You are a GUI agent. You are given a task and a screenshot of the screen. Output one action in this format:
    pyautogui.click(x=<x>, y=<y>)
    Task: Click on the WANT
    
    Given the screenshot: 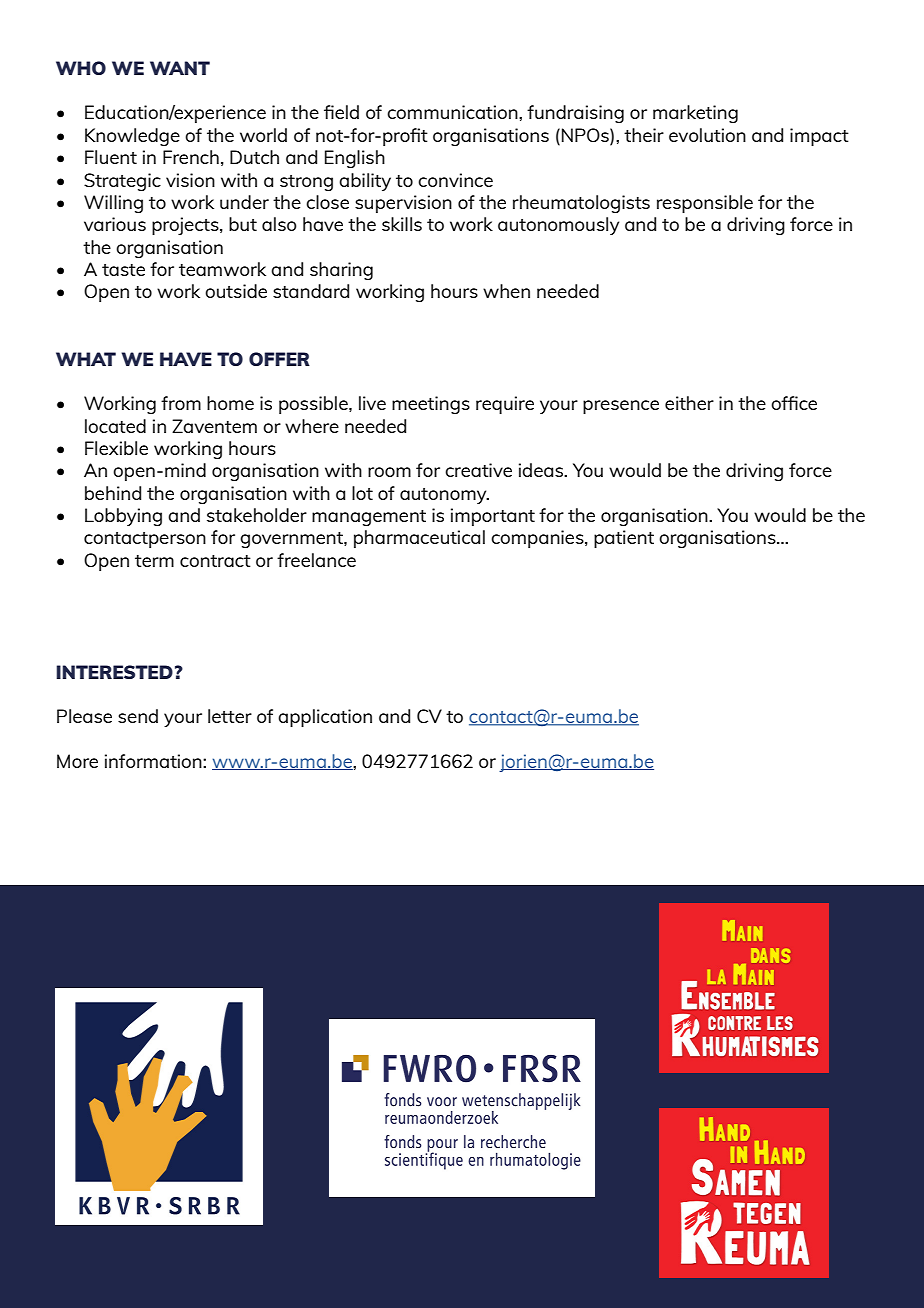 What is the action you would take?
    pyautogui.click(x=180, y=68)
